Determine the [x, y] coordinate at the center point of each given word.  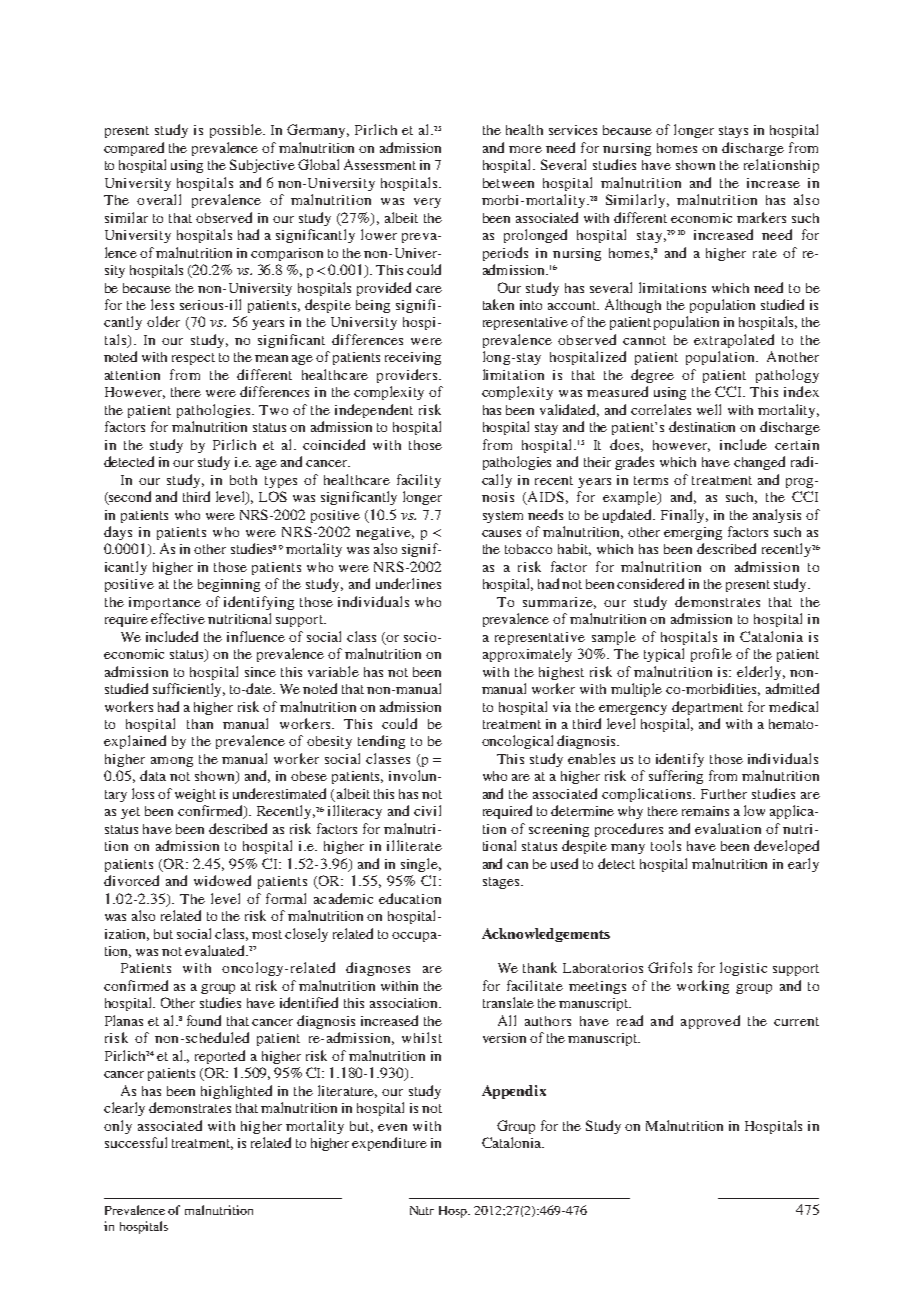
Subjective [262, 166]
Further [724, 794]
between [508, 183]
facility [419, 481]
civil [427, 810]
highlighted [236, 1092]
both [243, 480]
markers [761, 217]
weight [195, 795]
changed [759, 463]
